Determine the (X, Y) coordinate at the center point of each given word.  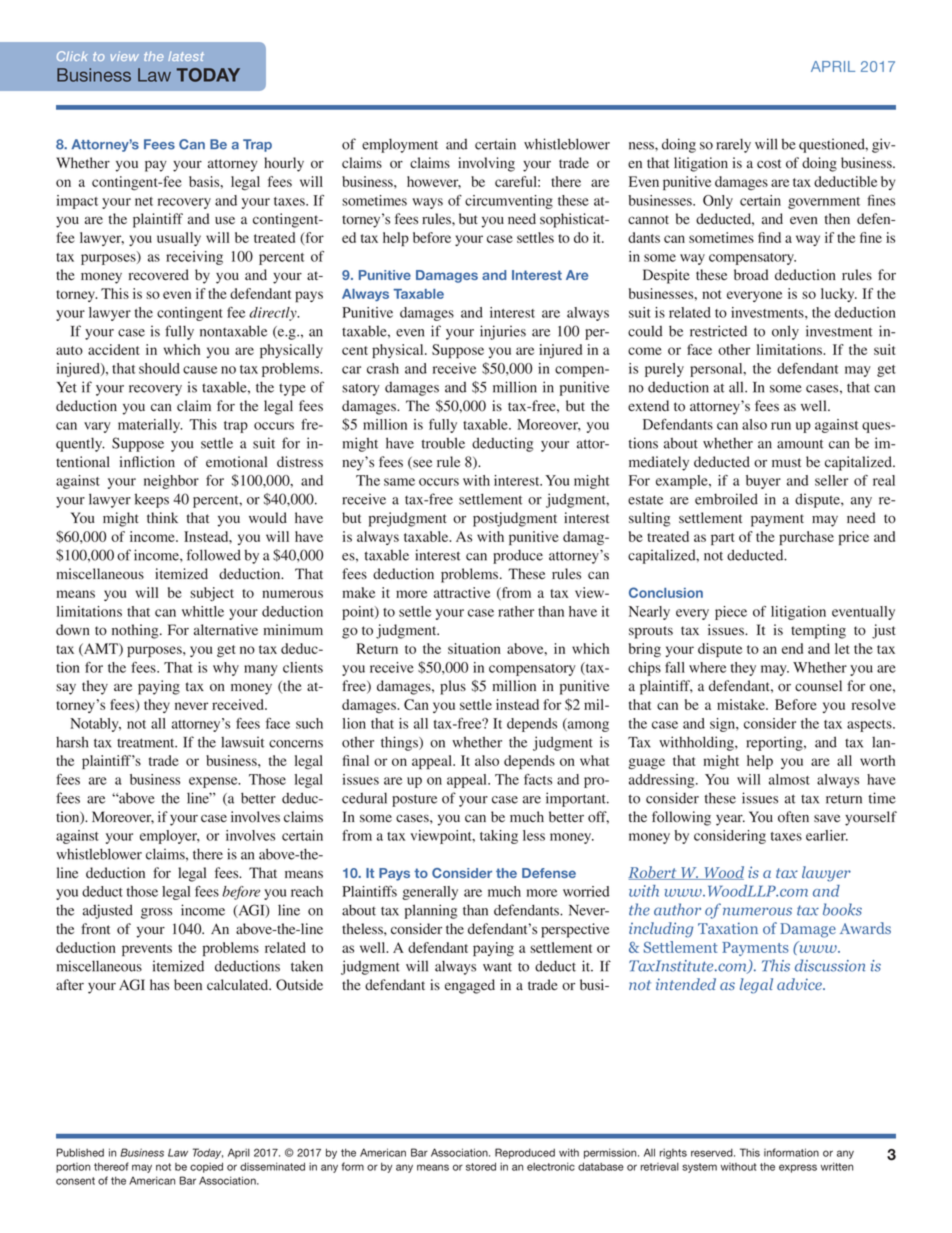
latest (186, 56)
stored (481, 1166)
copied (206, 1167)
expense (214, 782)
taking (499, 837)
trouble (443, 443)
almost (789, 779)
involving (486, 164)
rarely (734, 145)
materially (150, 426)
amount (800, 444)
